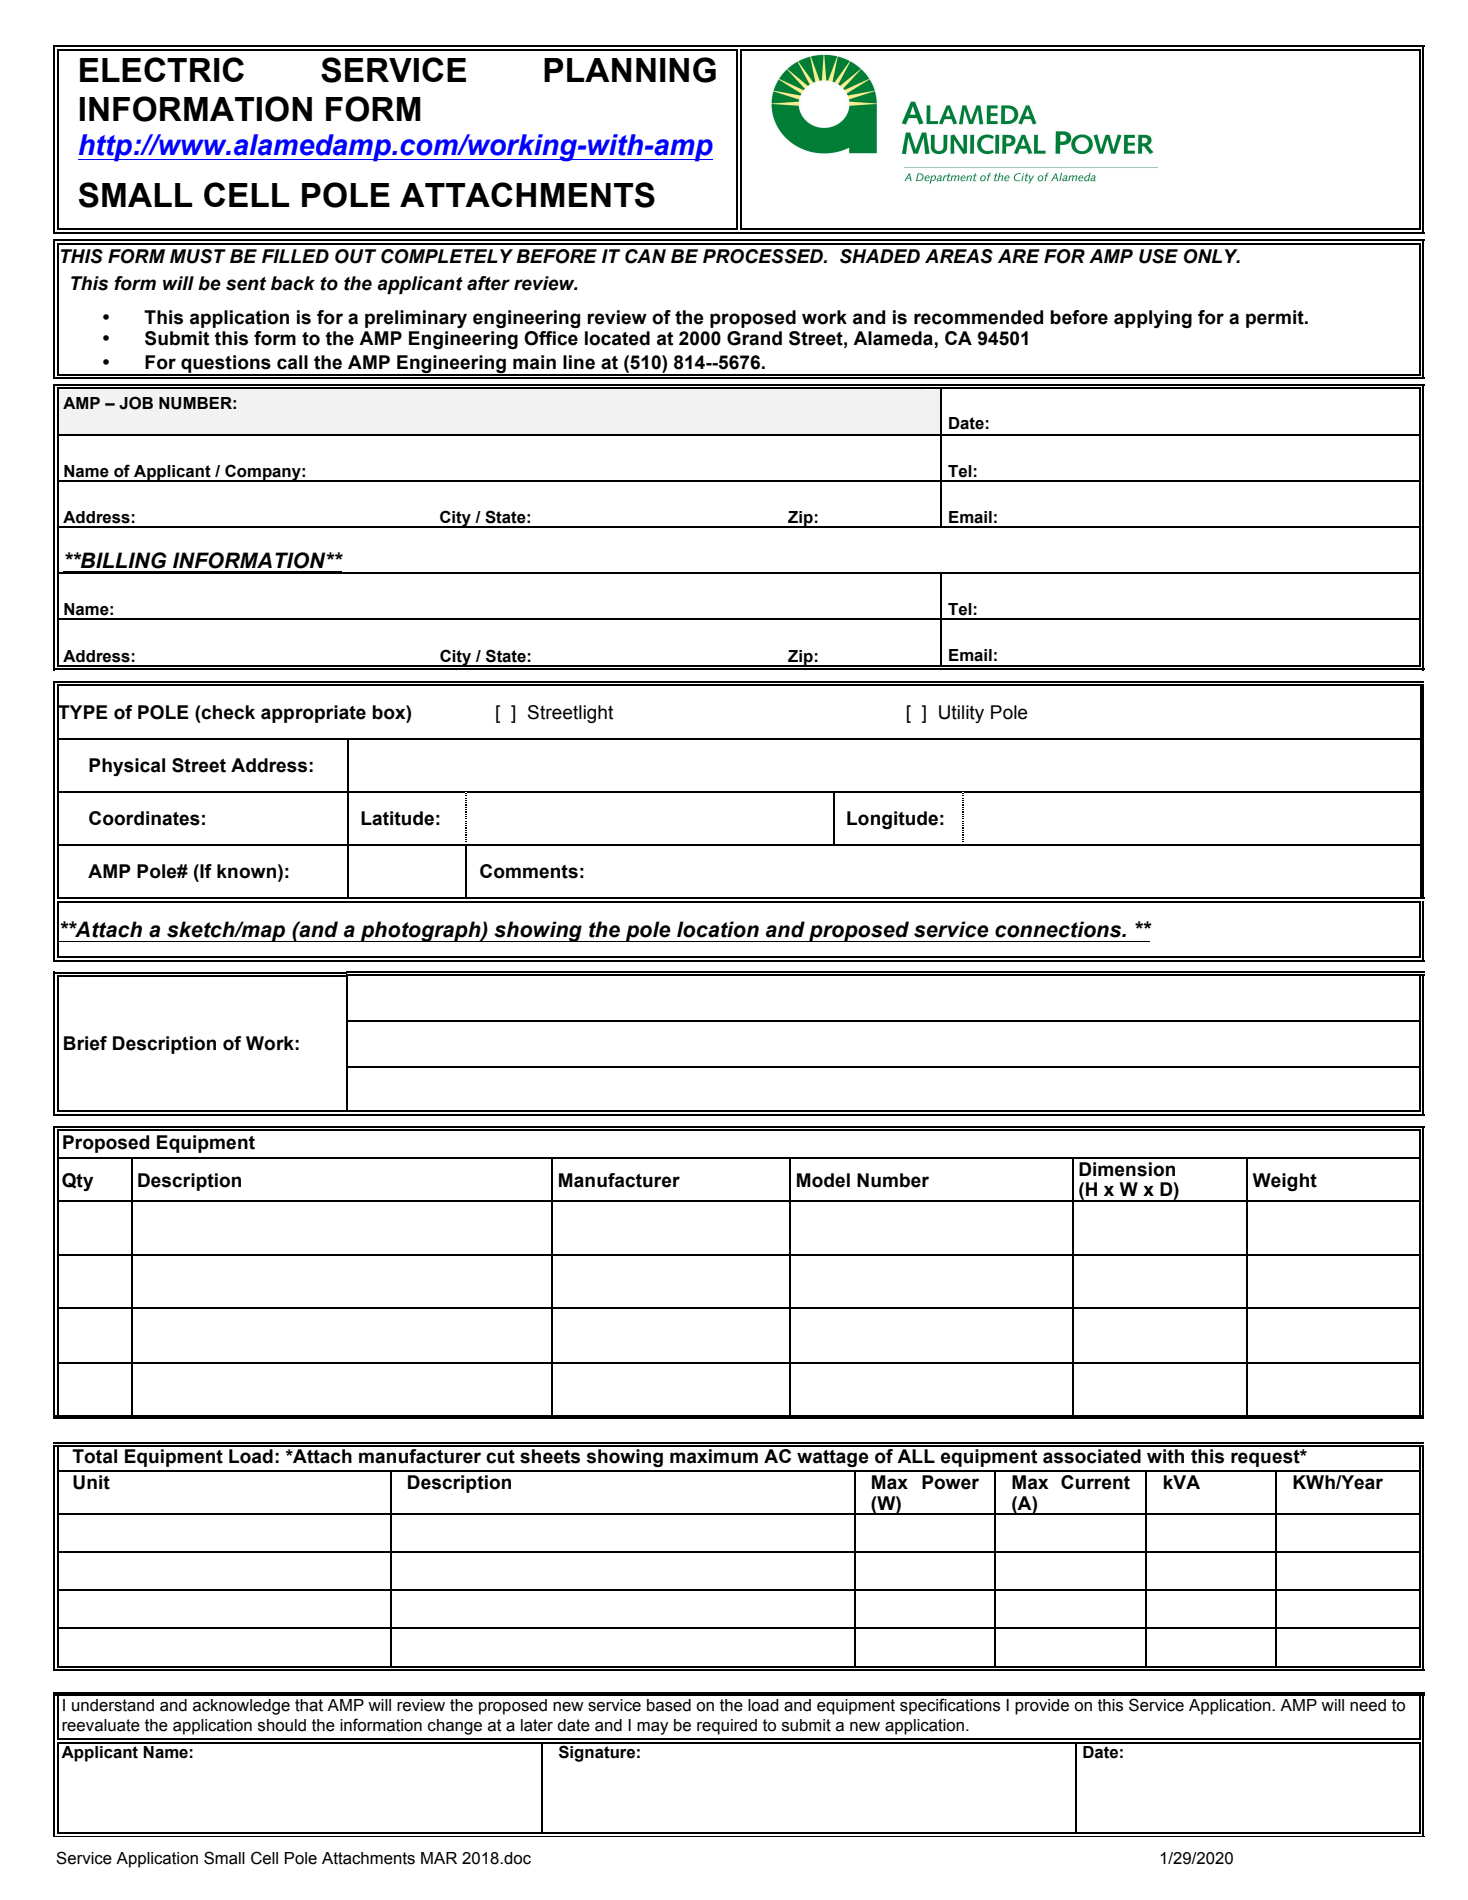  I want to click on USE, so click(1158, 256).
